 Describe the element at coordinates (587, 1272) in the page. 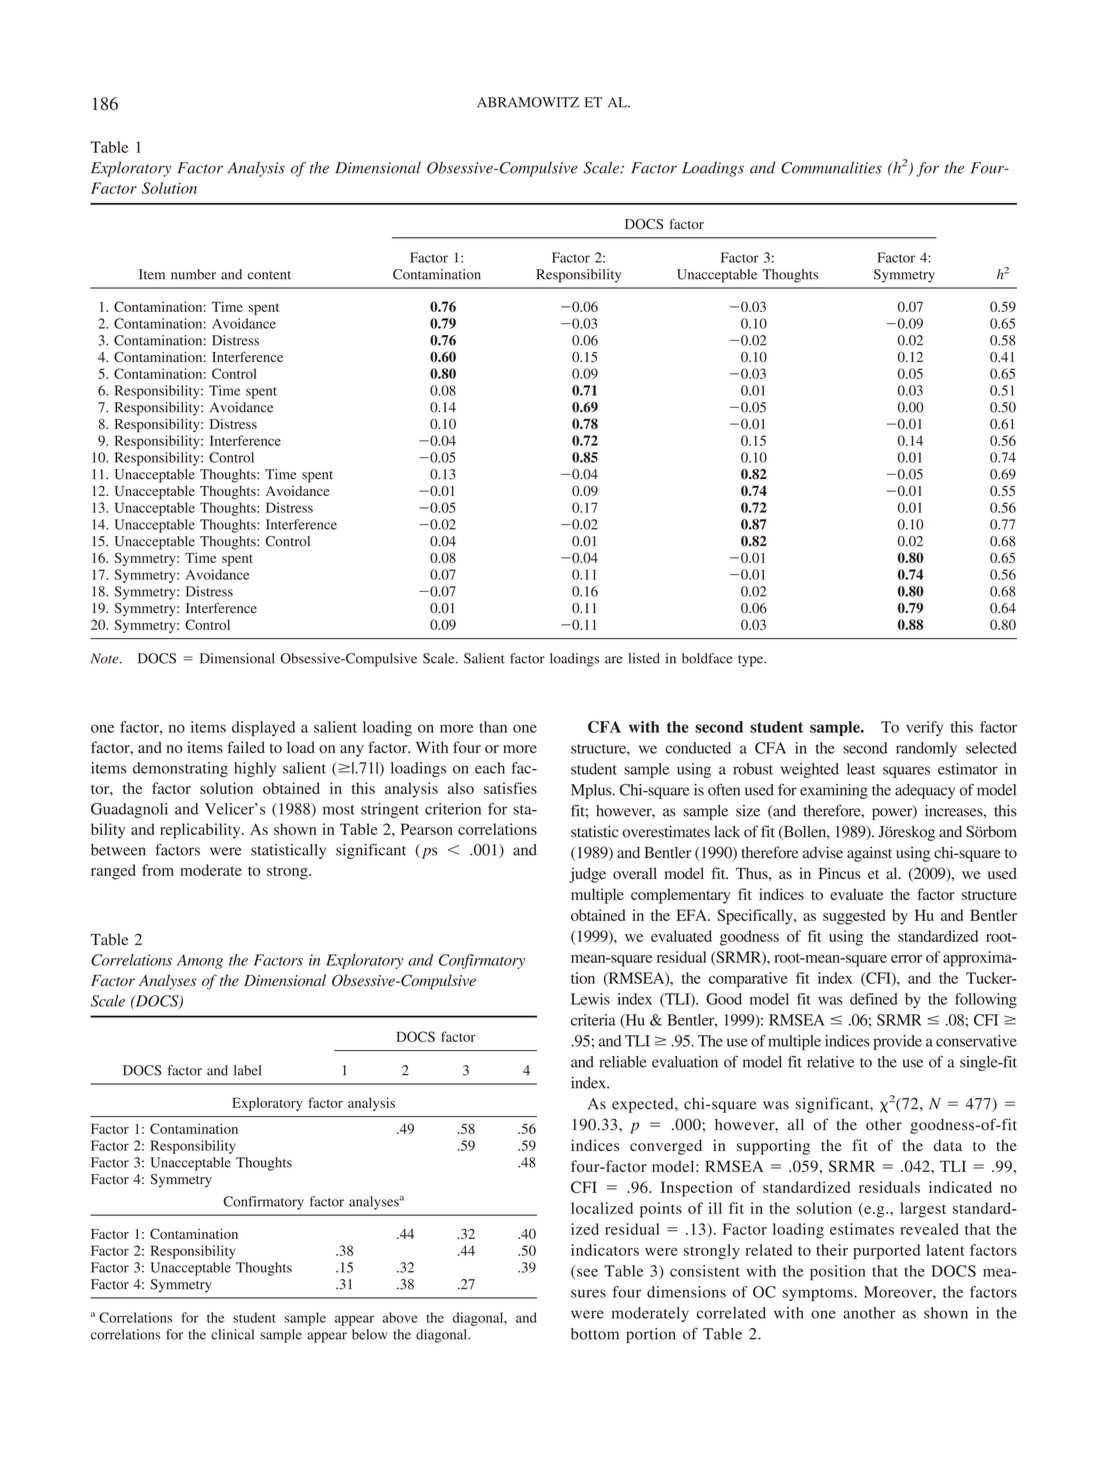

I see `see` at that location.
